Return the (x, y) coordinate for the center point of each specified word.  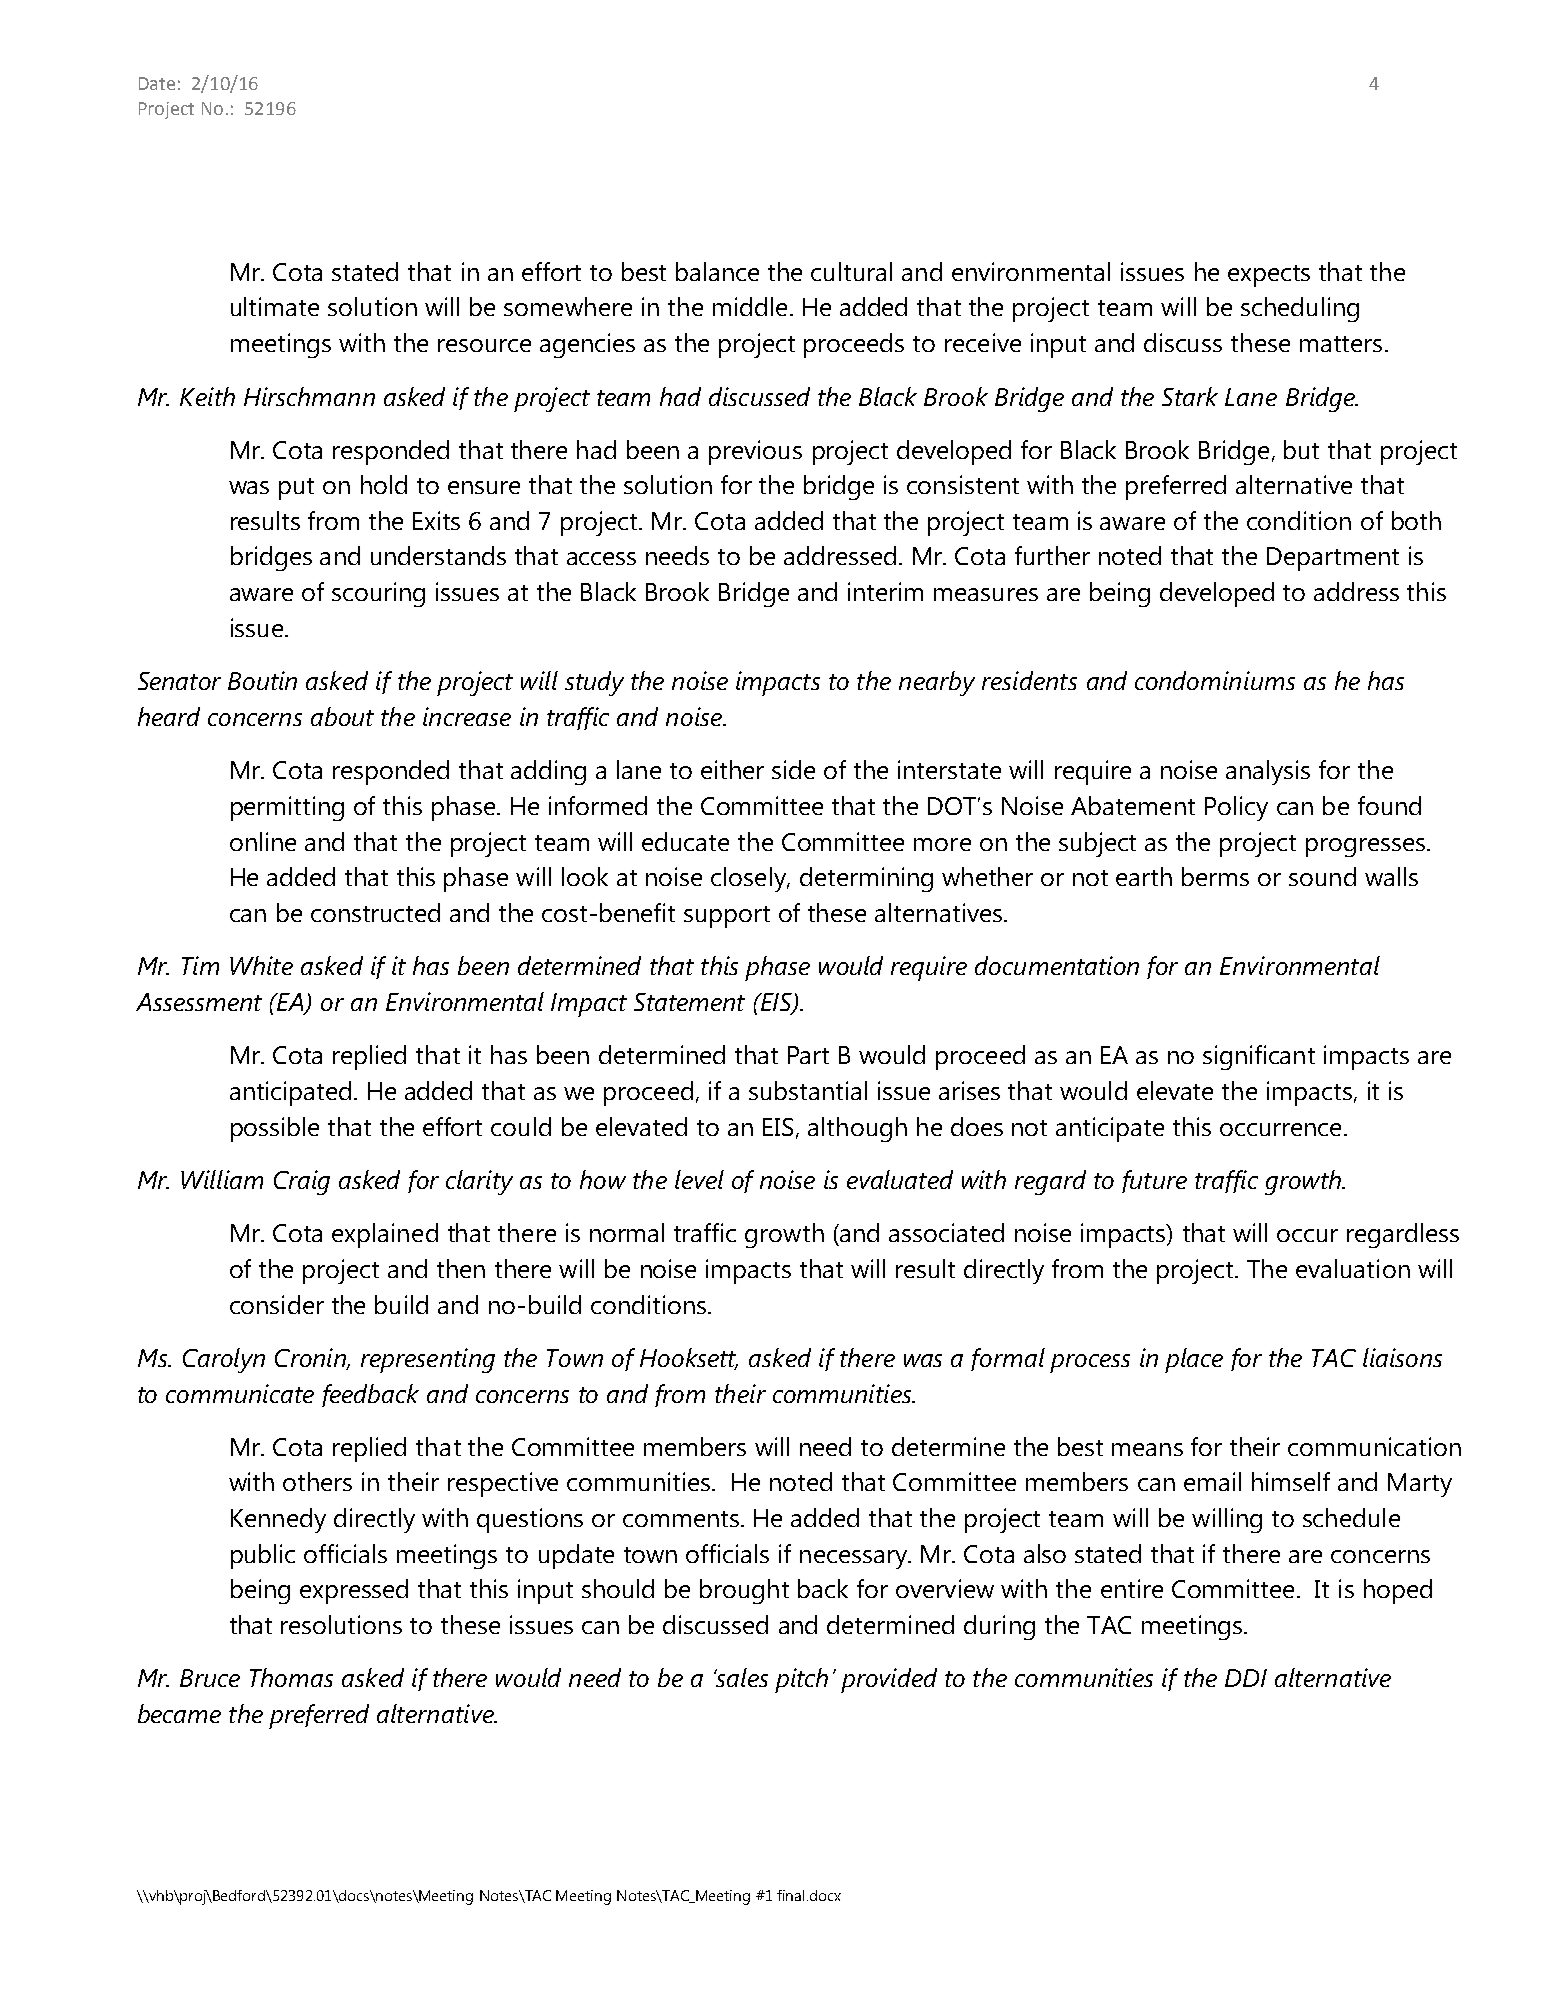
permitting (287, 808)
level (699, 1179)
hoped (1398, 1591)
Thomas (291, 1677)
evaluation (1353, 1268)
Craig (302, 1182)
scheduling (1300, 309)
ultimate (275, 306)
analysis (1268, 772)
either (732, 769)
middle (750, 306)
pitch (801, 1680)
